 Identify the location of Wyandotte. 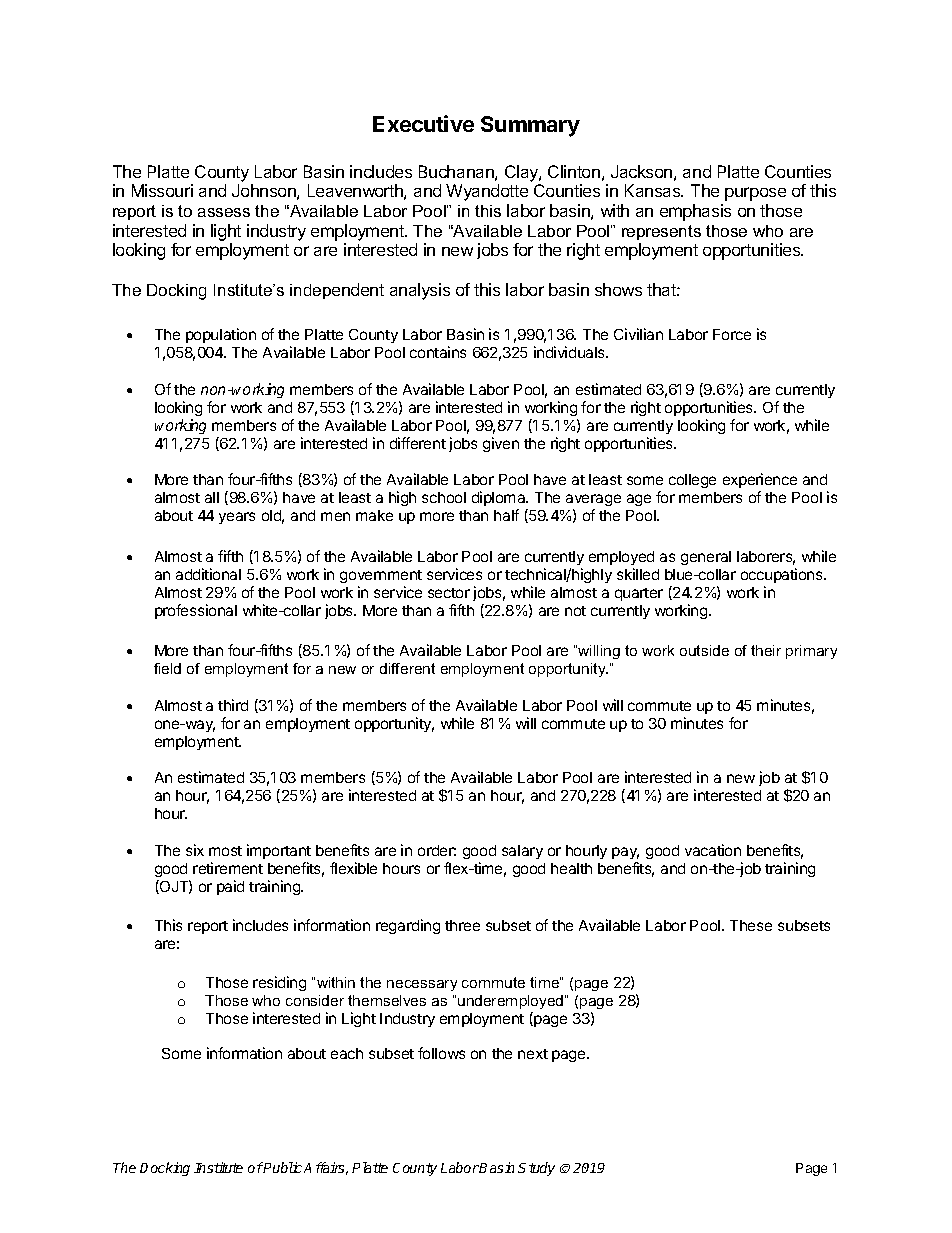
(487, 192).
